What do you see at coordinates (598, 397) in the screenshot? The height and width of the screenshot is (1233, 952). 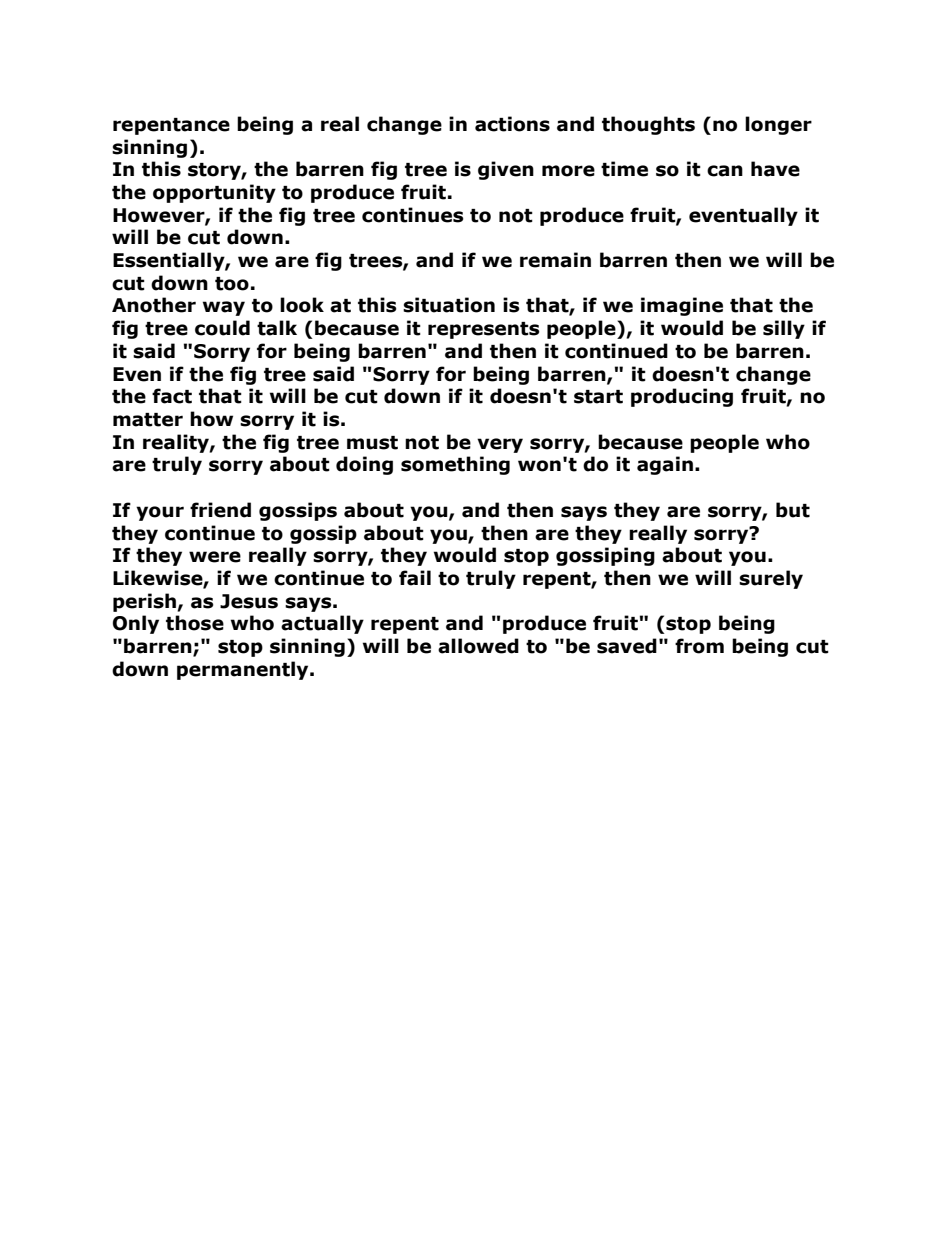 I see `start` at bounding box center [598, 397].
